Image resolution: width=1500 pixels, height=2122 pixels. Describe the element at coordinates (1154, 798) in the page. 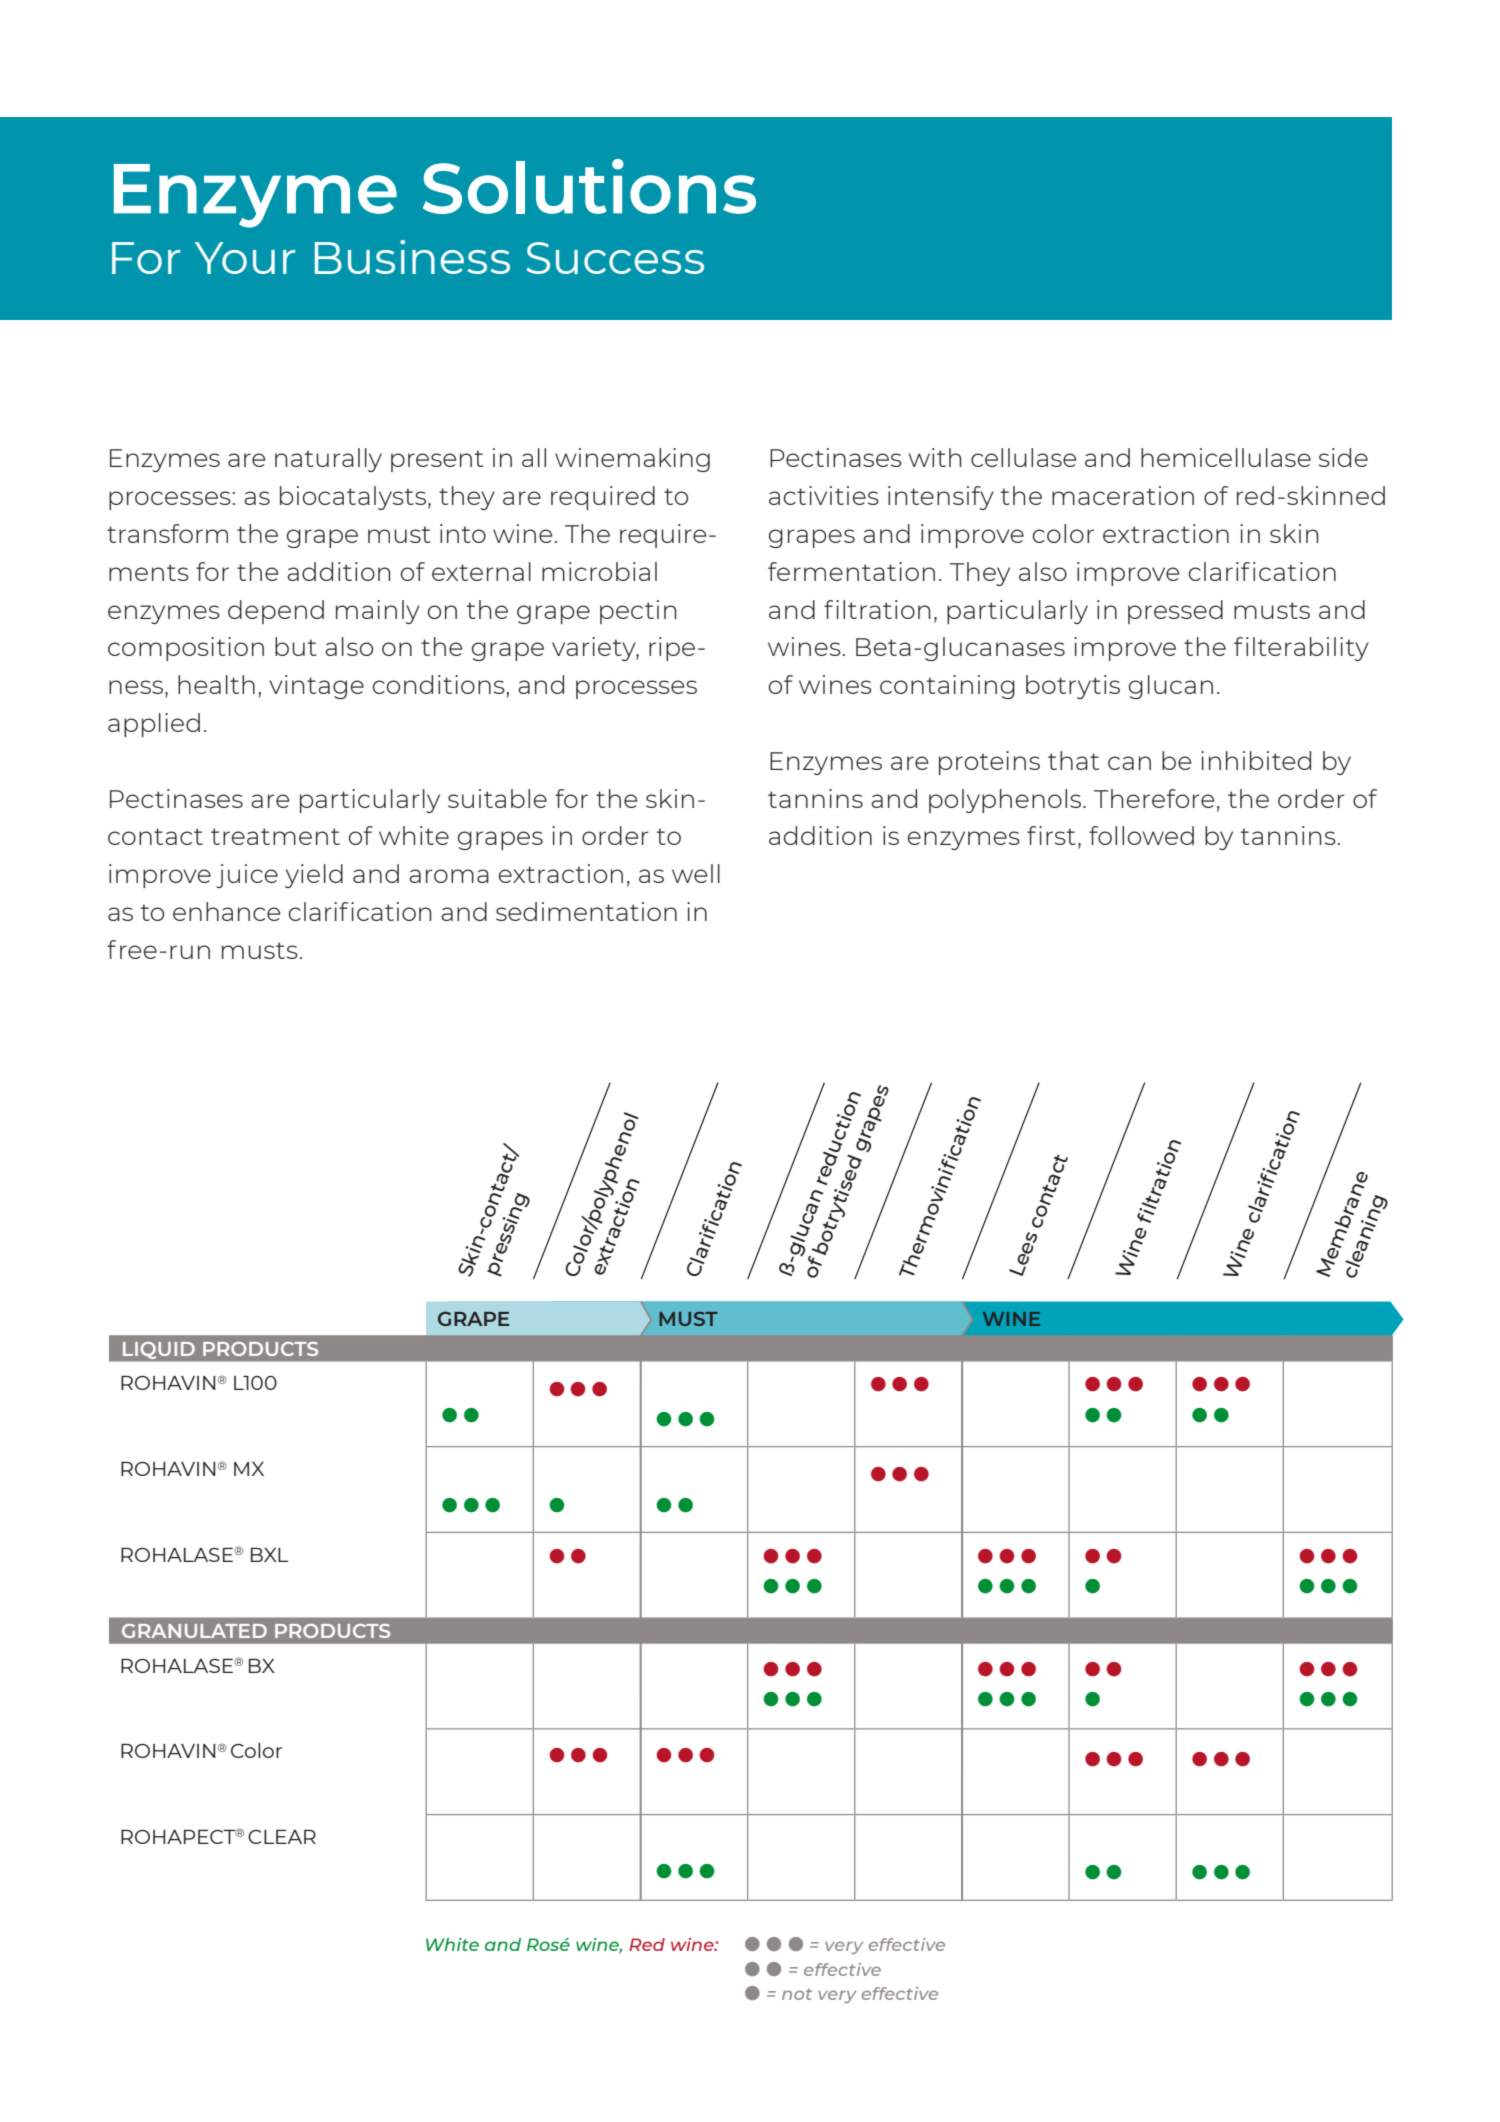

I see `Therefore` at that location.
